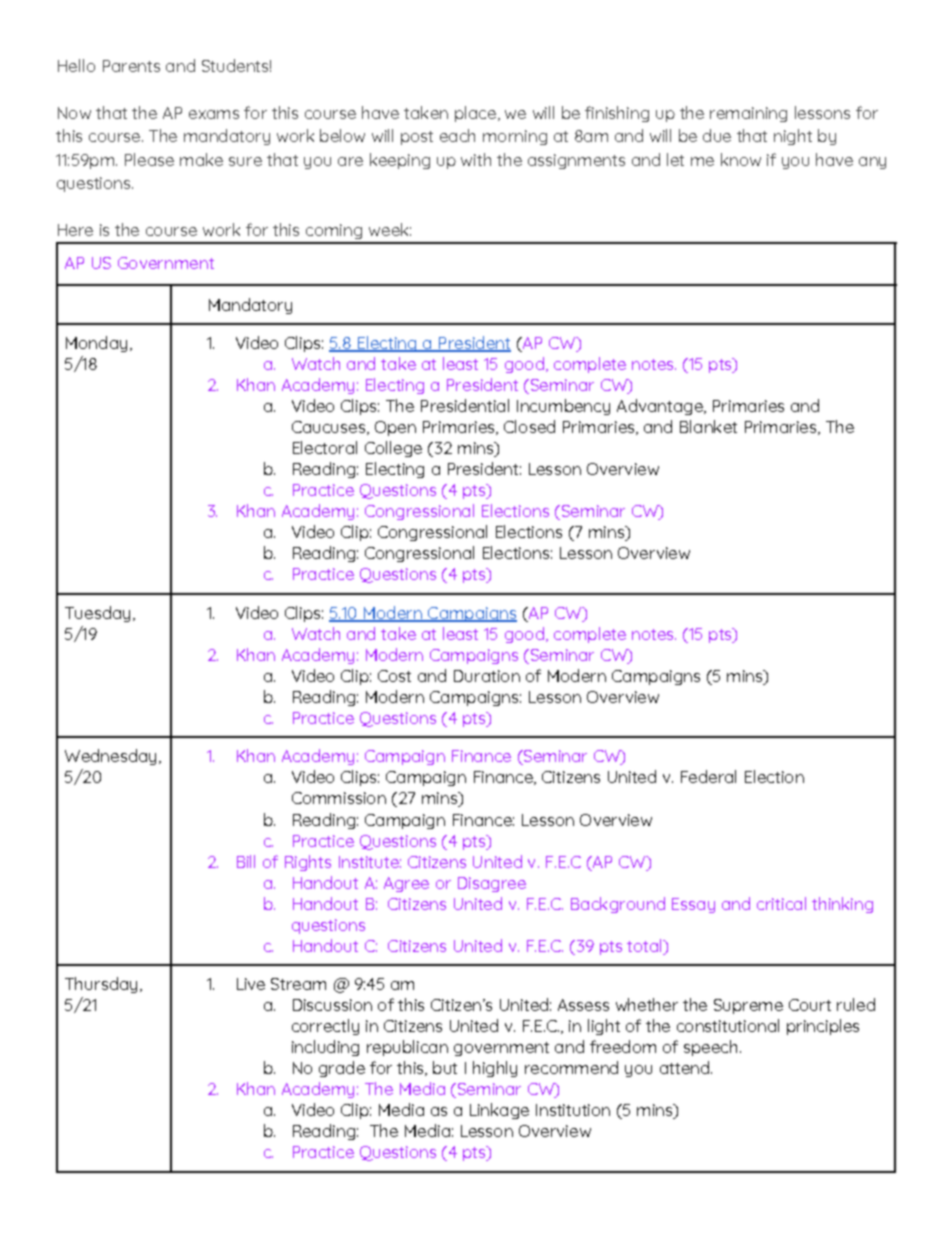  Describe the element at coordinates (101, 985) in the screenshot. I see `Thursday` at that location.
